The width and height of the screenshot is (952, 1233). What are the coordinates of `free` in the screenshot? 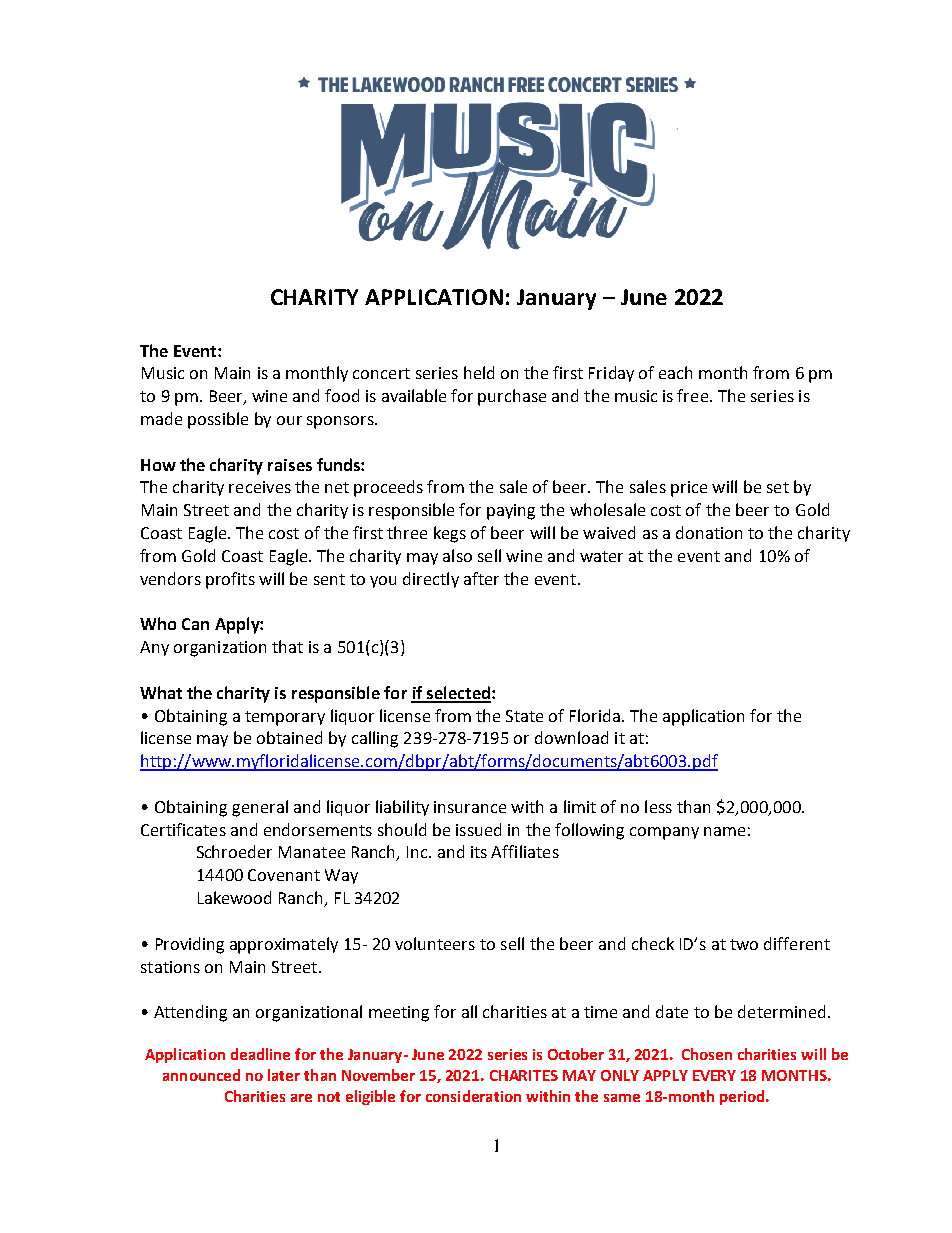 It's located at (692, 395).
